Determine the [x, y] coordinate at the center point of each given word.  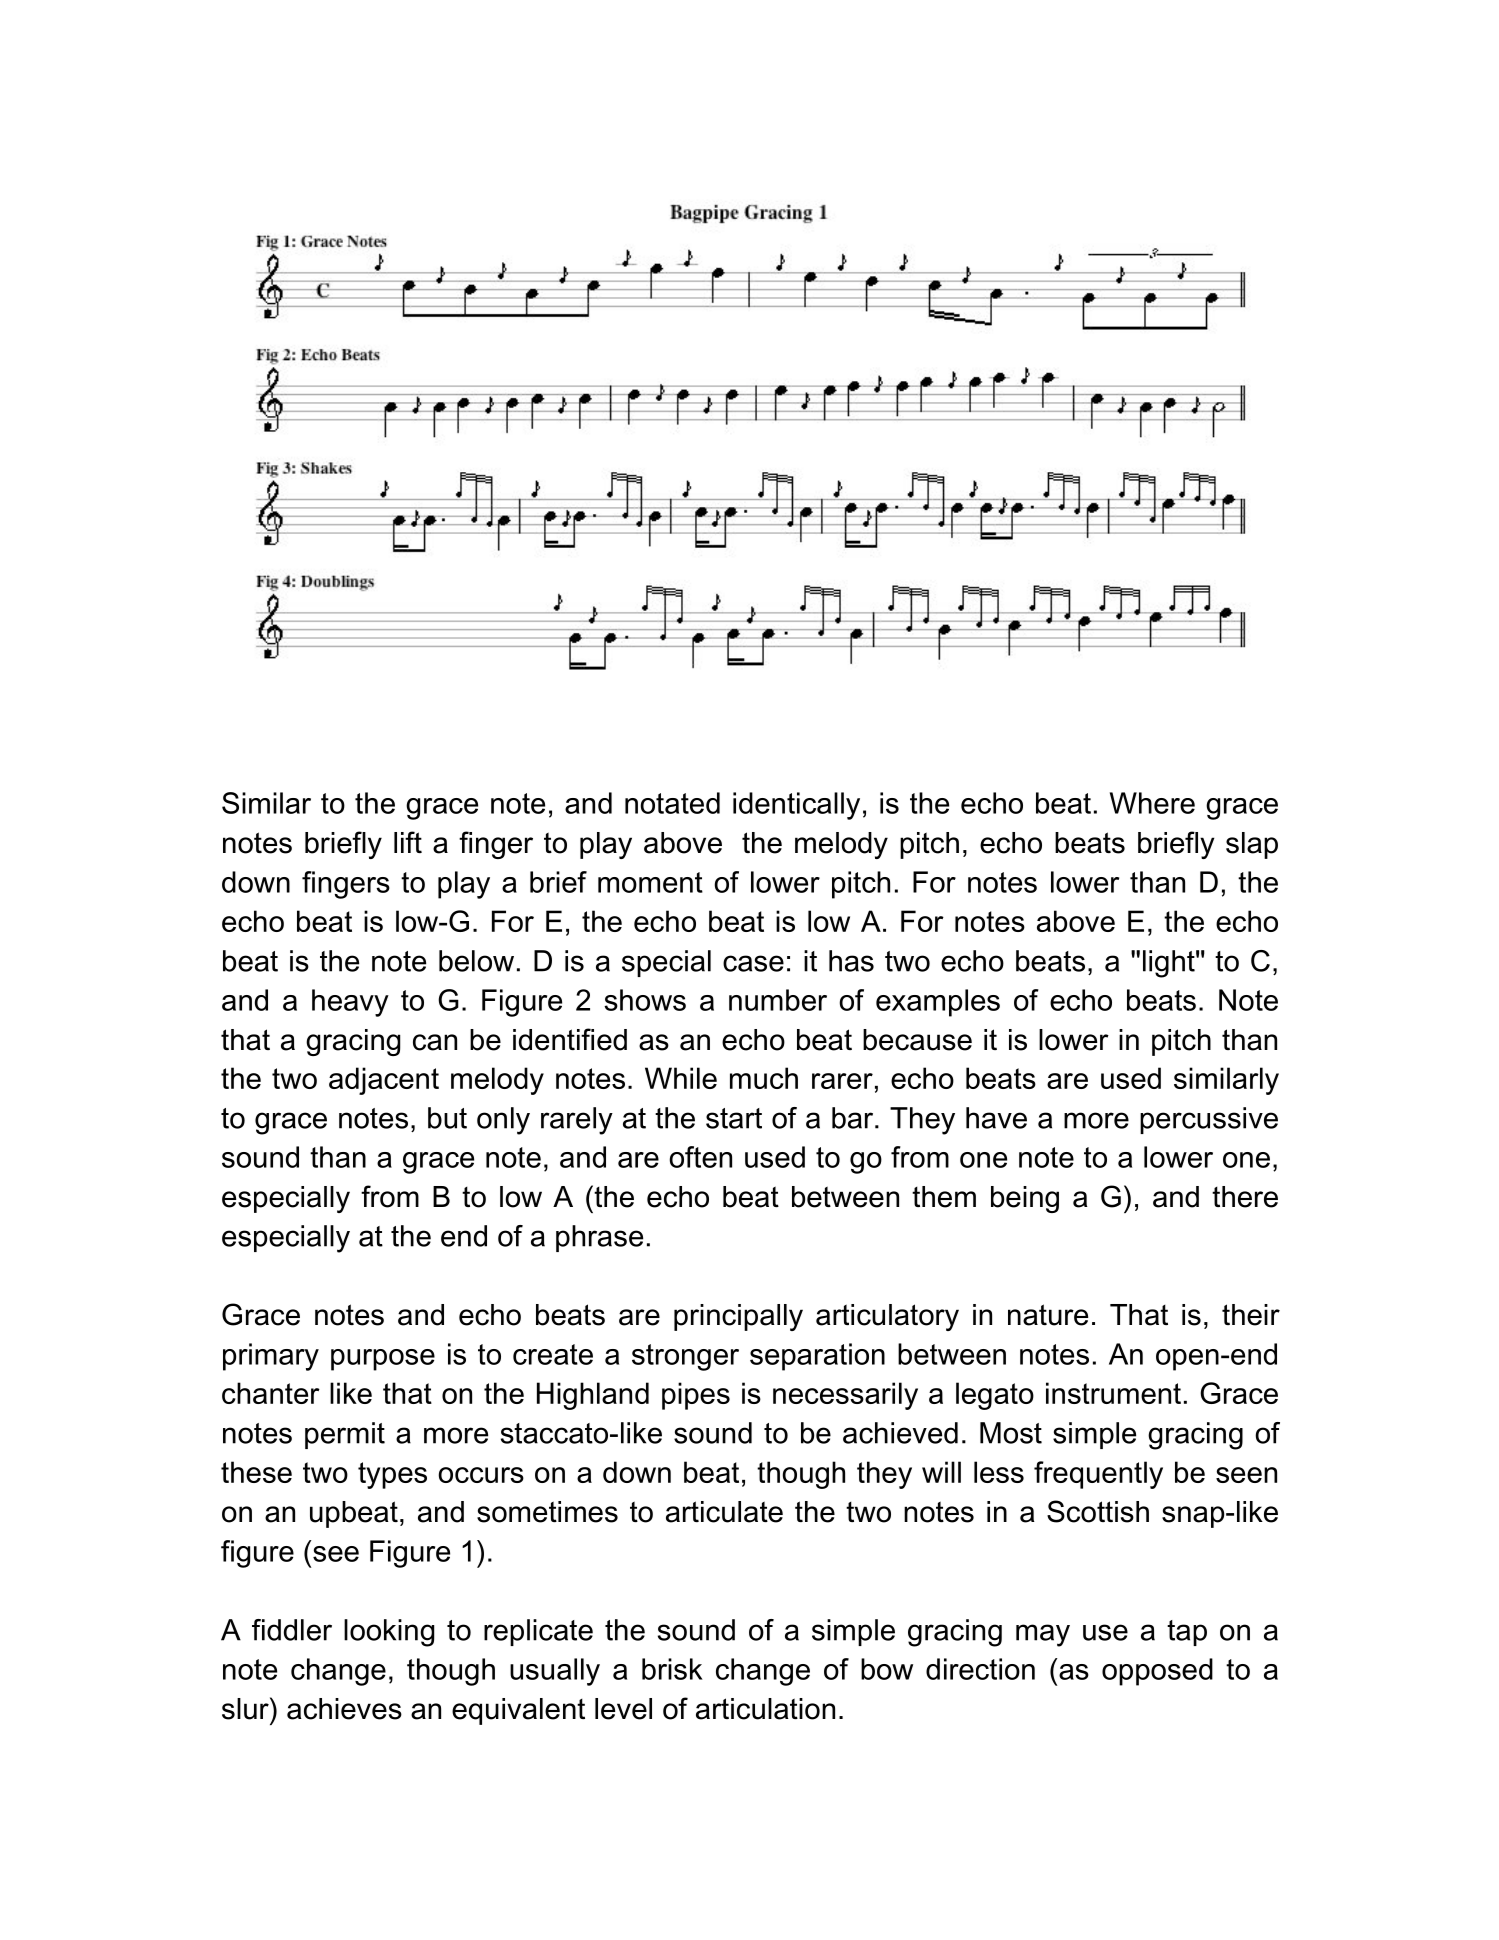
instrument [1113, 1393]
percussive [1209, 1120]
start [734, 1118]
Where [1152, 803]
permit [345, 1435]
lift [408, 842]
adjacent [384, 1081]
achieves [344, 1709]
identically [796, 806]
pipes [696, 1396]
